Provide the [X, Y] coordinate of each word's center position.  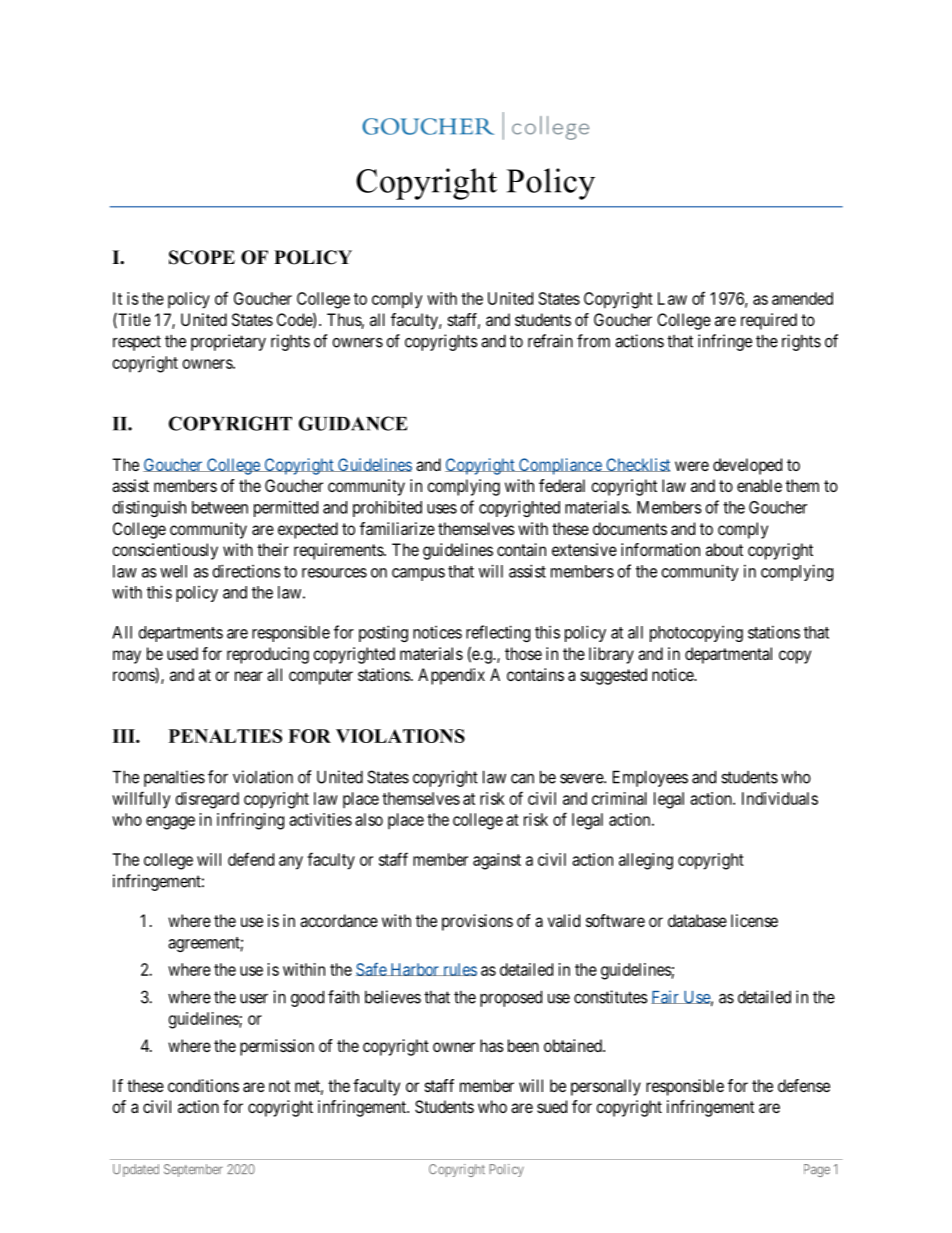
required [769, 321]
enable [759, 485]
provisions [477, 922]
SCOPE [202, 257]
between [220, 507]
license [754, 920]
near [249, 676]
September [193, 1170]
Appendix [451, 676]
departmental [728, 655]
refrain [550, 341]
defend [251, 859]
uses [442, 509]
